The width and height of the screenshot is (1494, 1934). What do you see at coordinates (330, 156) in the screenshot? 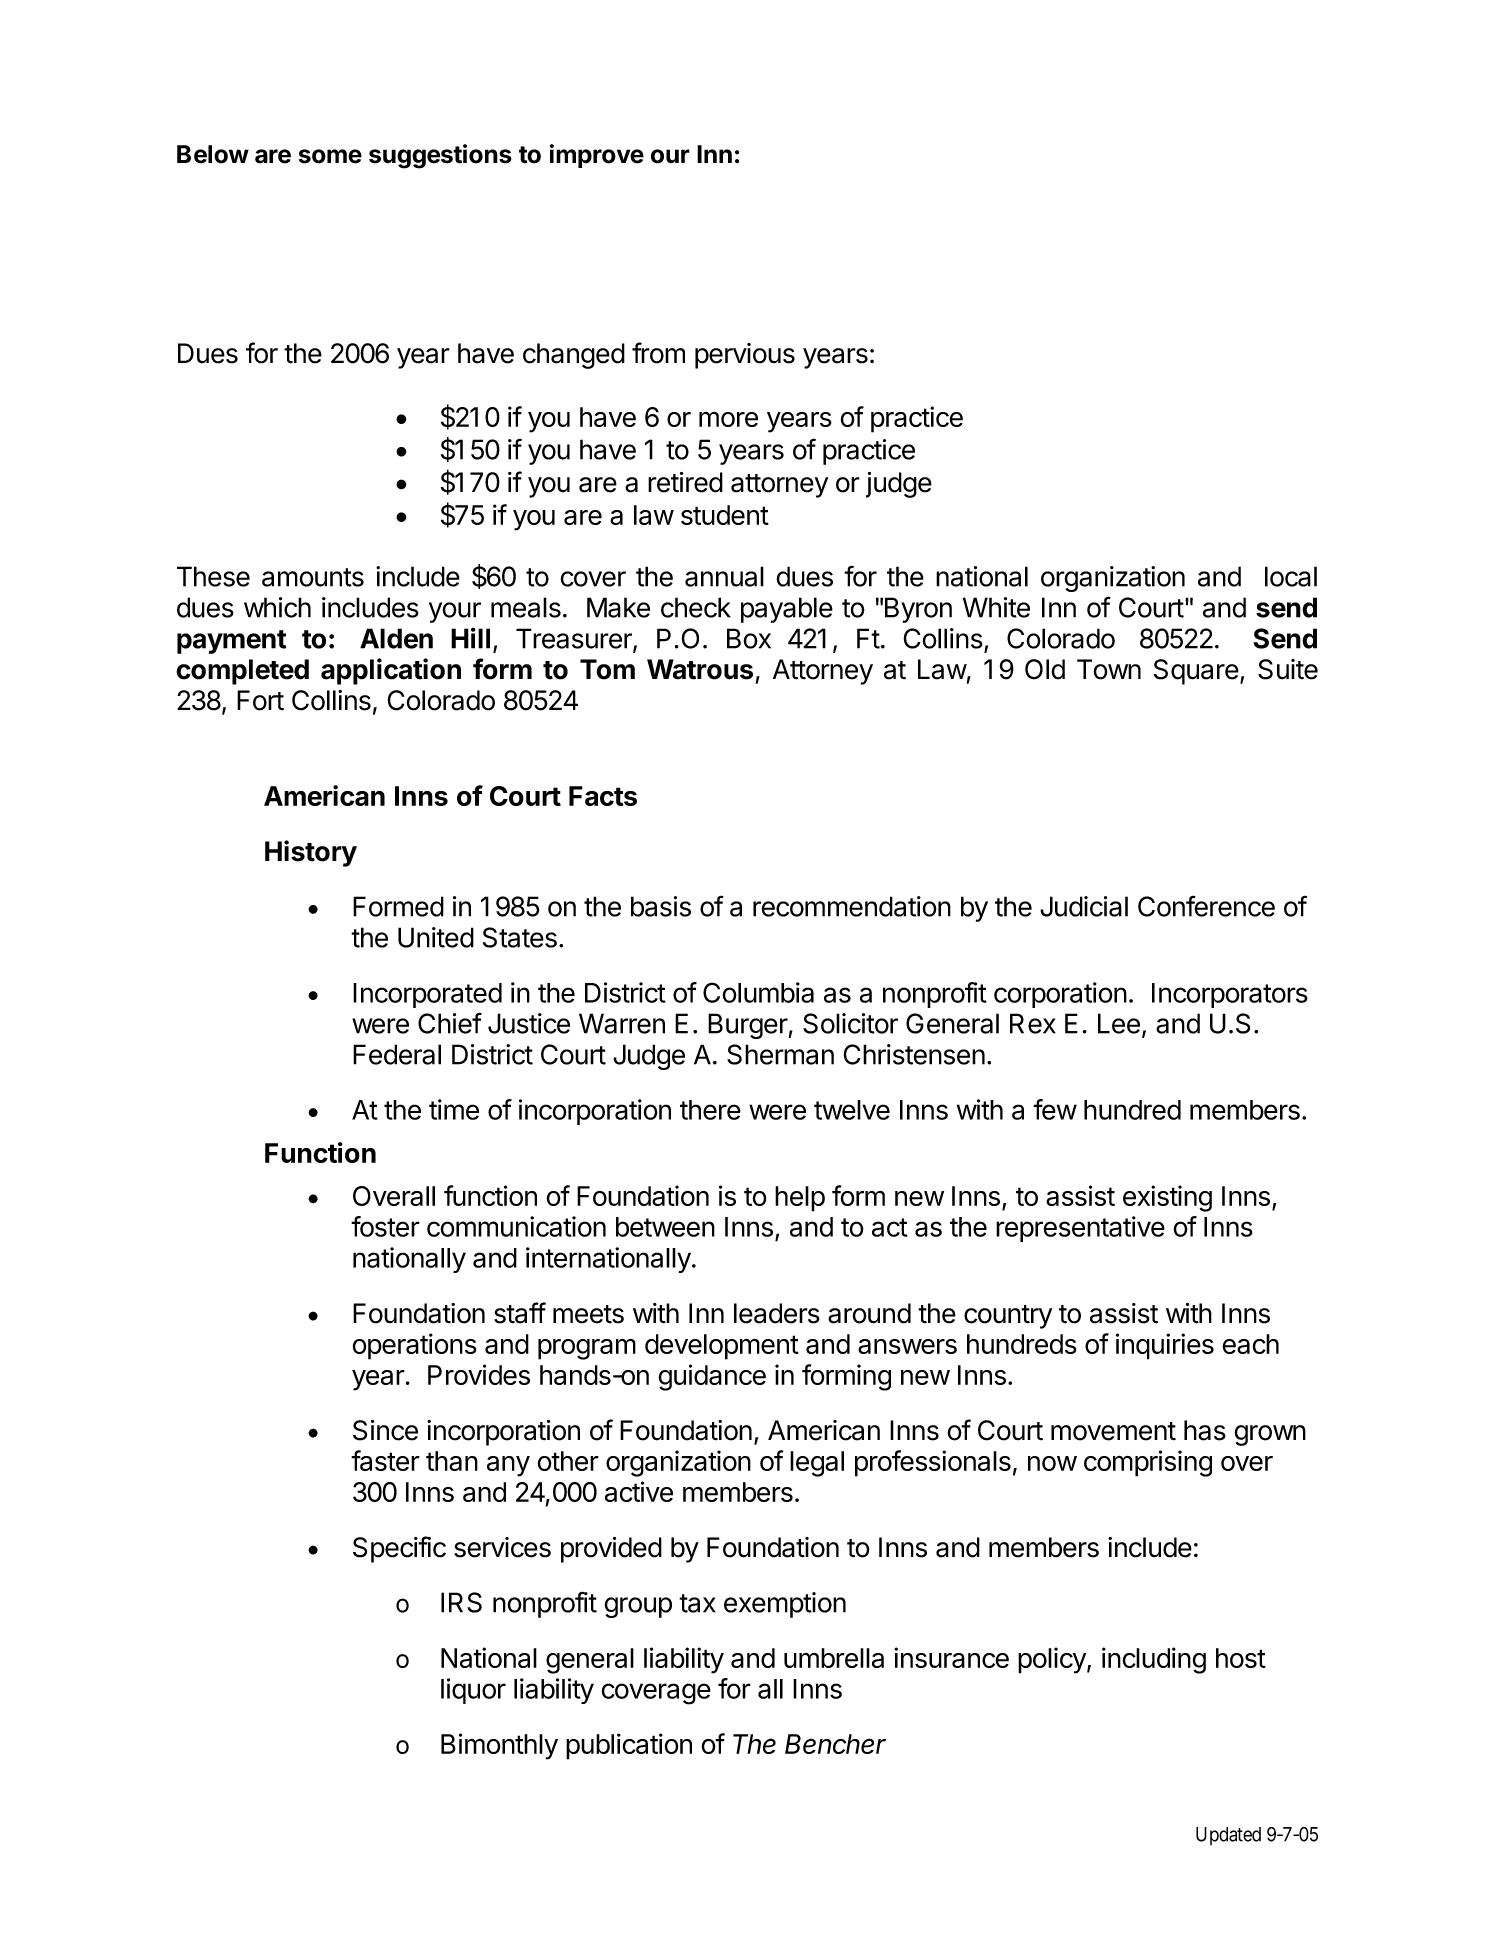
I see `some` at bounding box center [330, 156].
